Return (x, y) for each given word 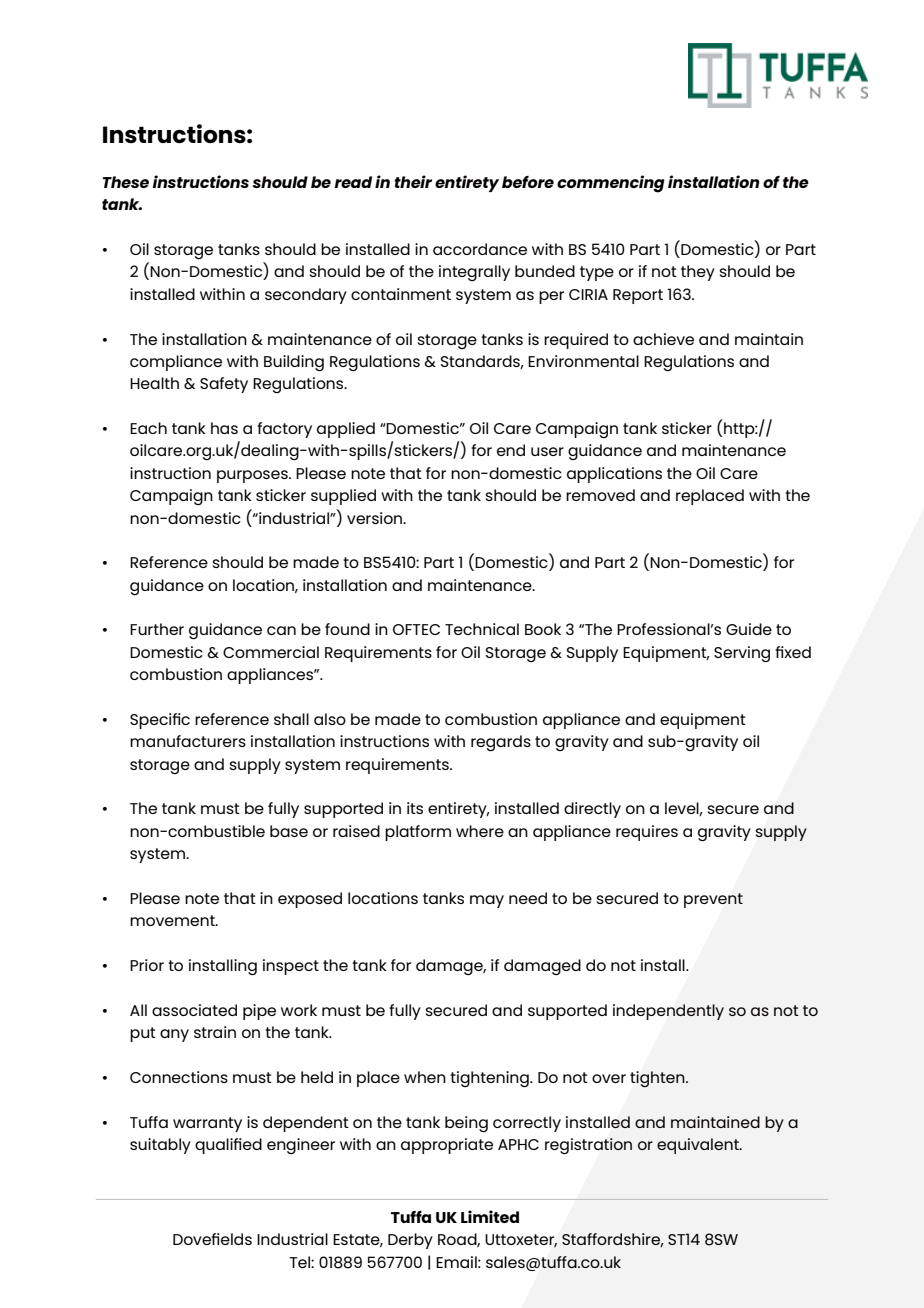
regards (501, 743)
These (125, 182)
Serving (742, 654)
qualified (228, 1146)
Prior (147, 965)
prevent (713, 900)
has (224, 428)
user (547, 451)
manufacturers (188, 741)
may (487, 901)
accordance (480, 249)
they (698, 273)
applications (614, 475)
